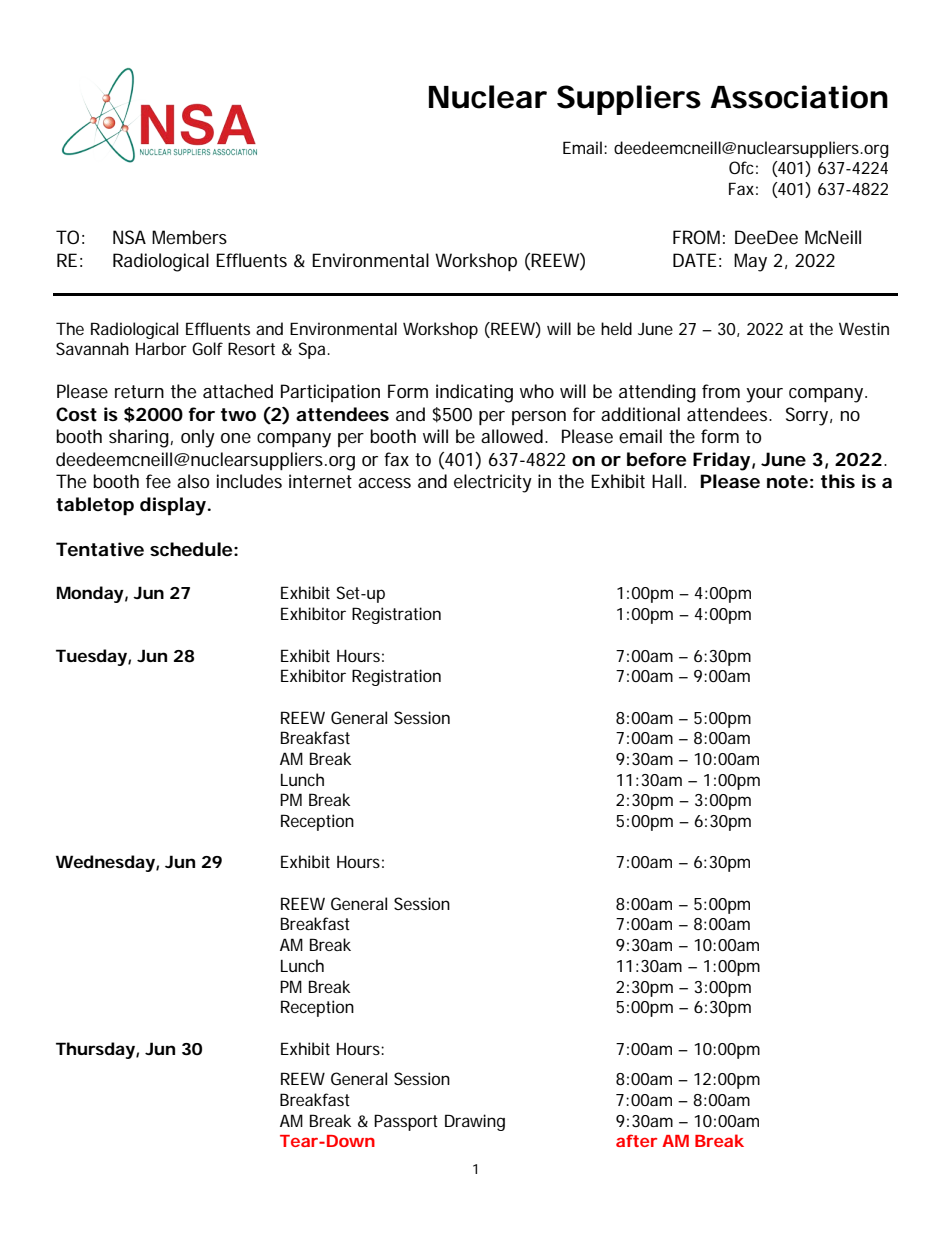 The width and height of the page is (952, 1233). Describe the element at coordinates (384, 483) in the page. I see `access` at that location.
